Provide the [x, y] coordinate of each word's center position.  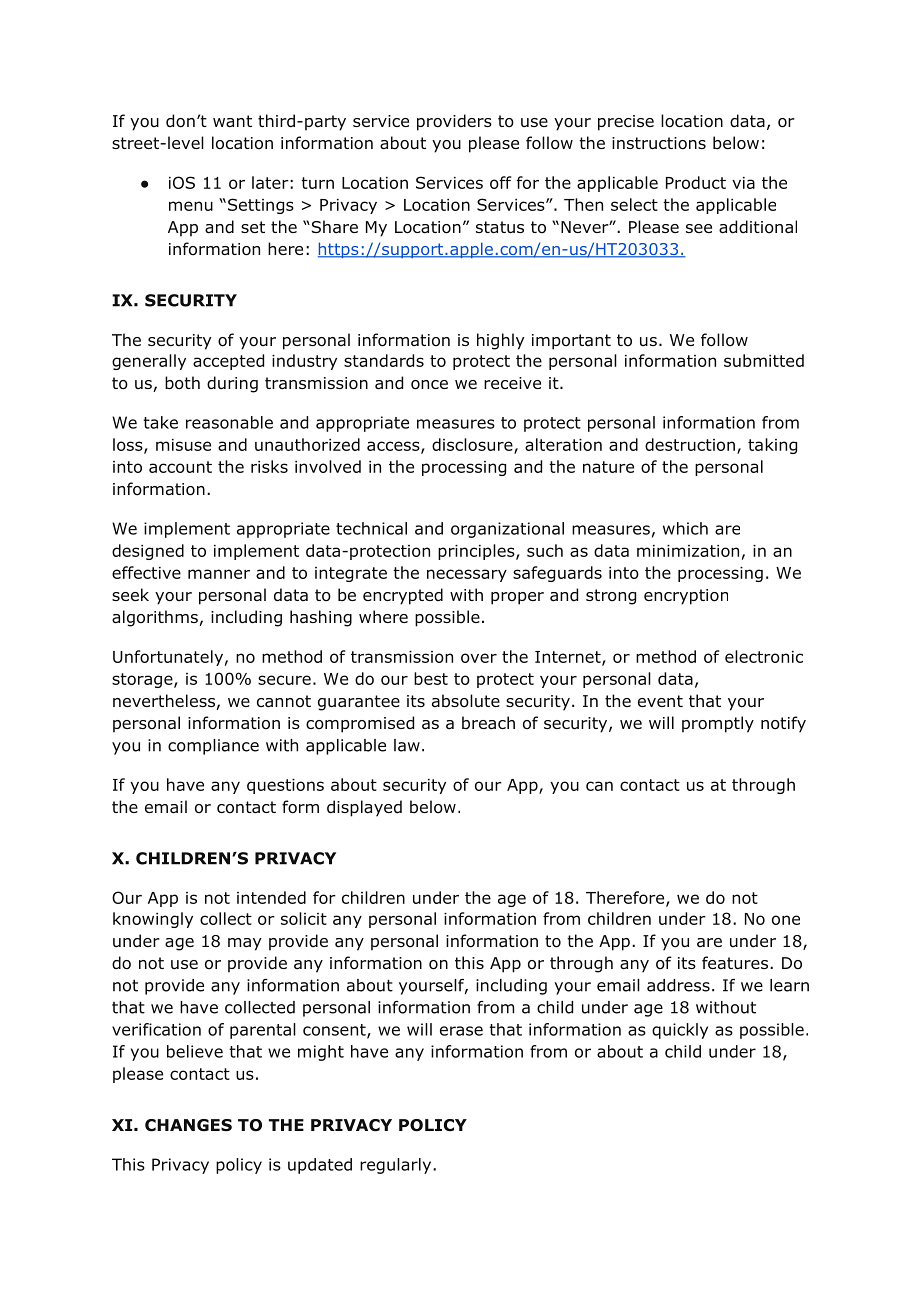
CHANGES [188, 1125]
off [500, 182]
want [232, 121]
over [479, 658]
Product [696, 182]
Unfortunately [168, 658]
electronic [764, 656]
